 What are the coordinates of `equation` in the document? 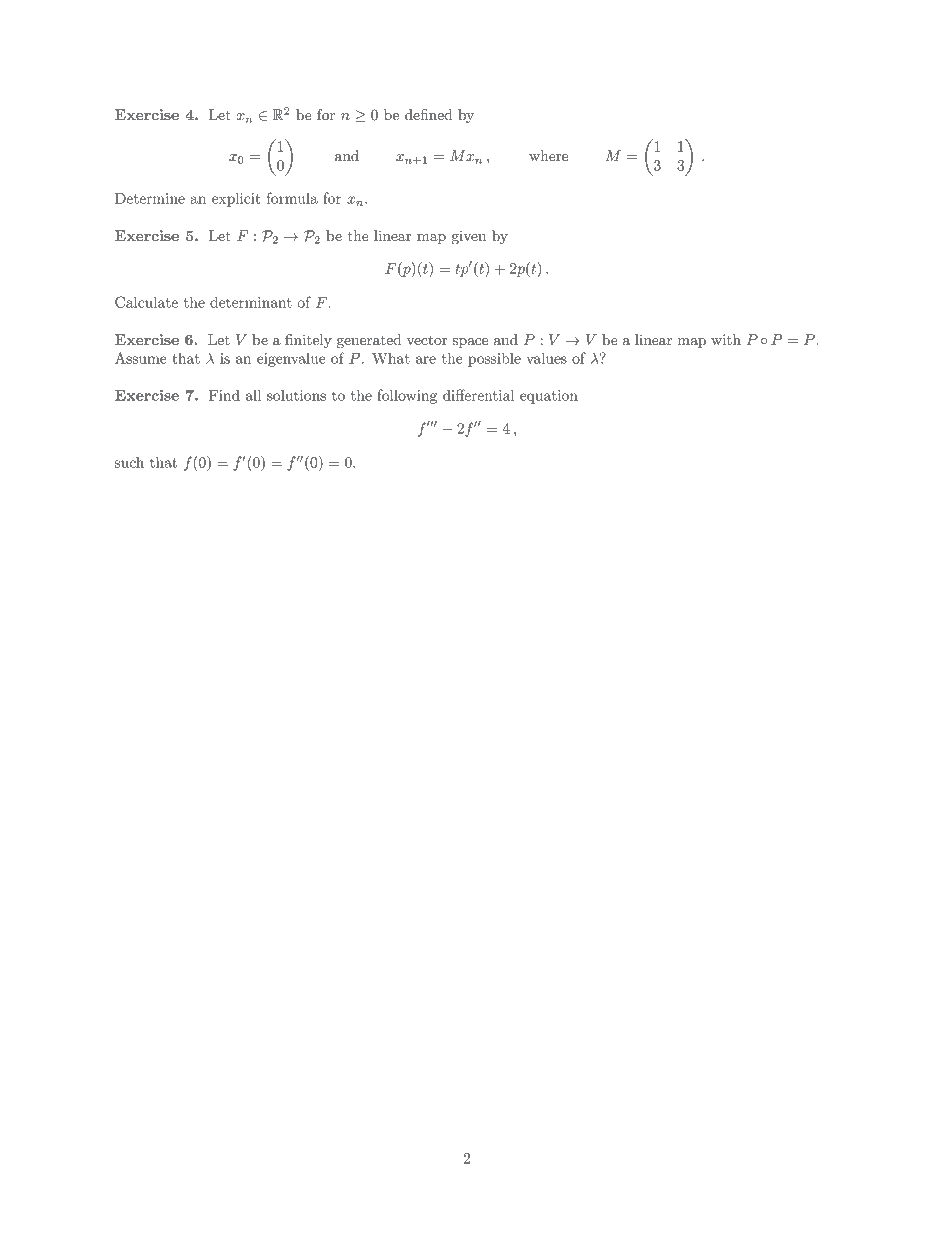 It's located at (549, 397).
